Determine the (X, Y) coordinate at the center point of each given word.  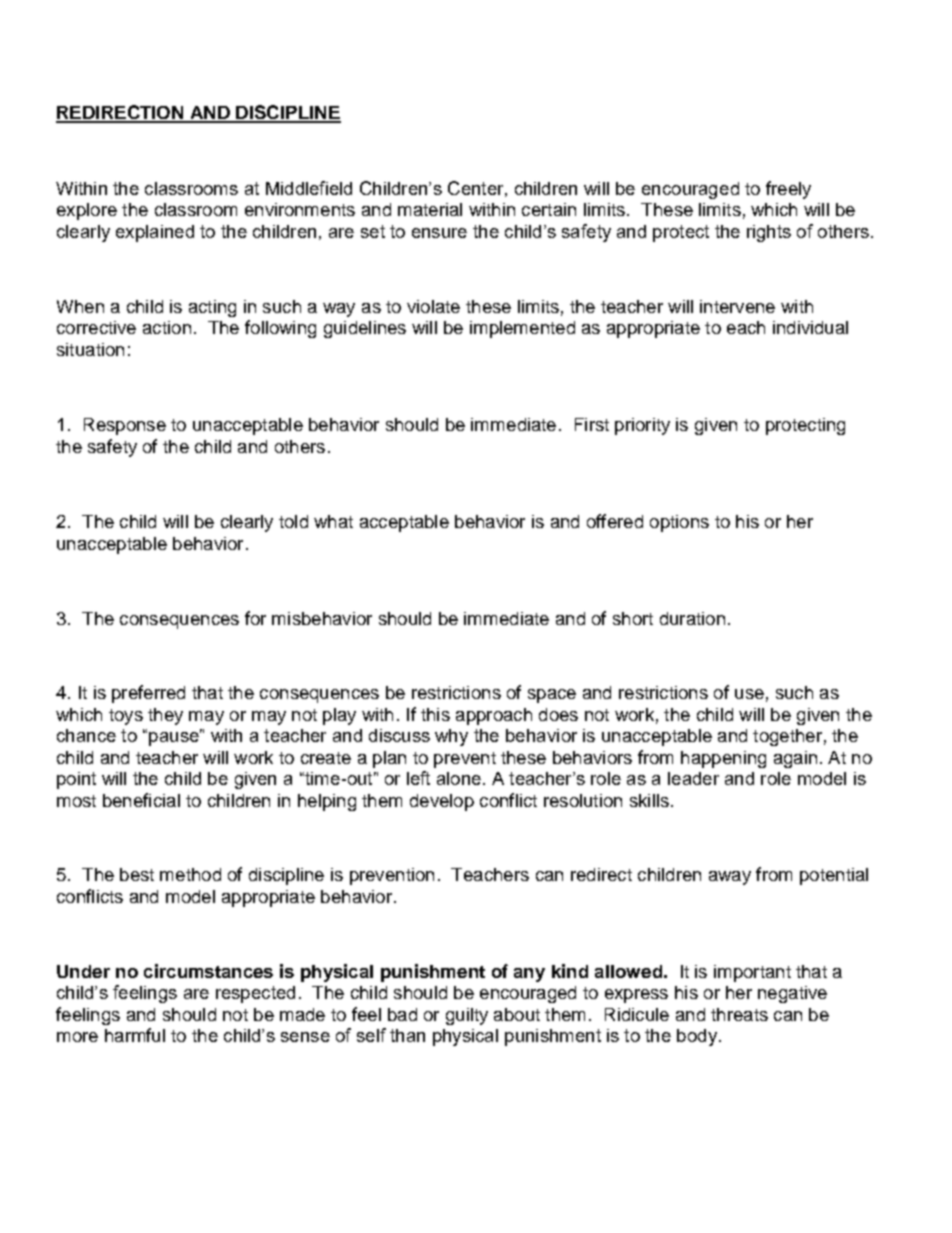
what (333, 521)
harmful (135, 1035)
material (430, 209)
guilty (467, 1016)
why (451, 737)
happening (723, 759)
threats (739, 1014)
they (165, 716)
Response (125, 426)
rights (769, 233)
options (679, 523)
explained (155, 233)
